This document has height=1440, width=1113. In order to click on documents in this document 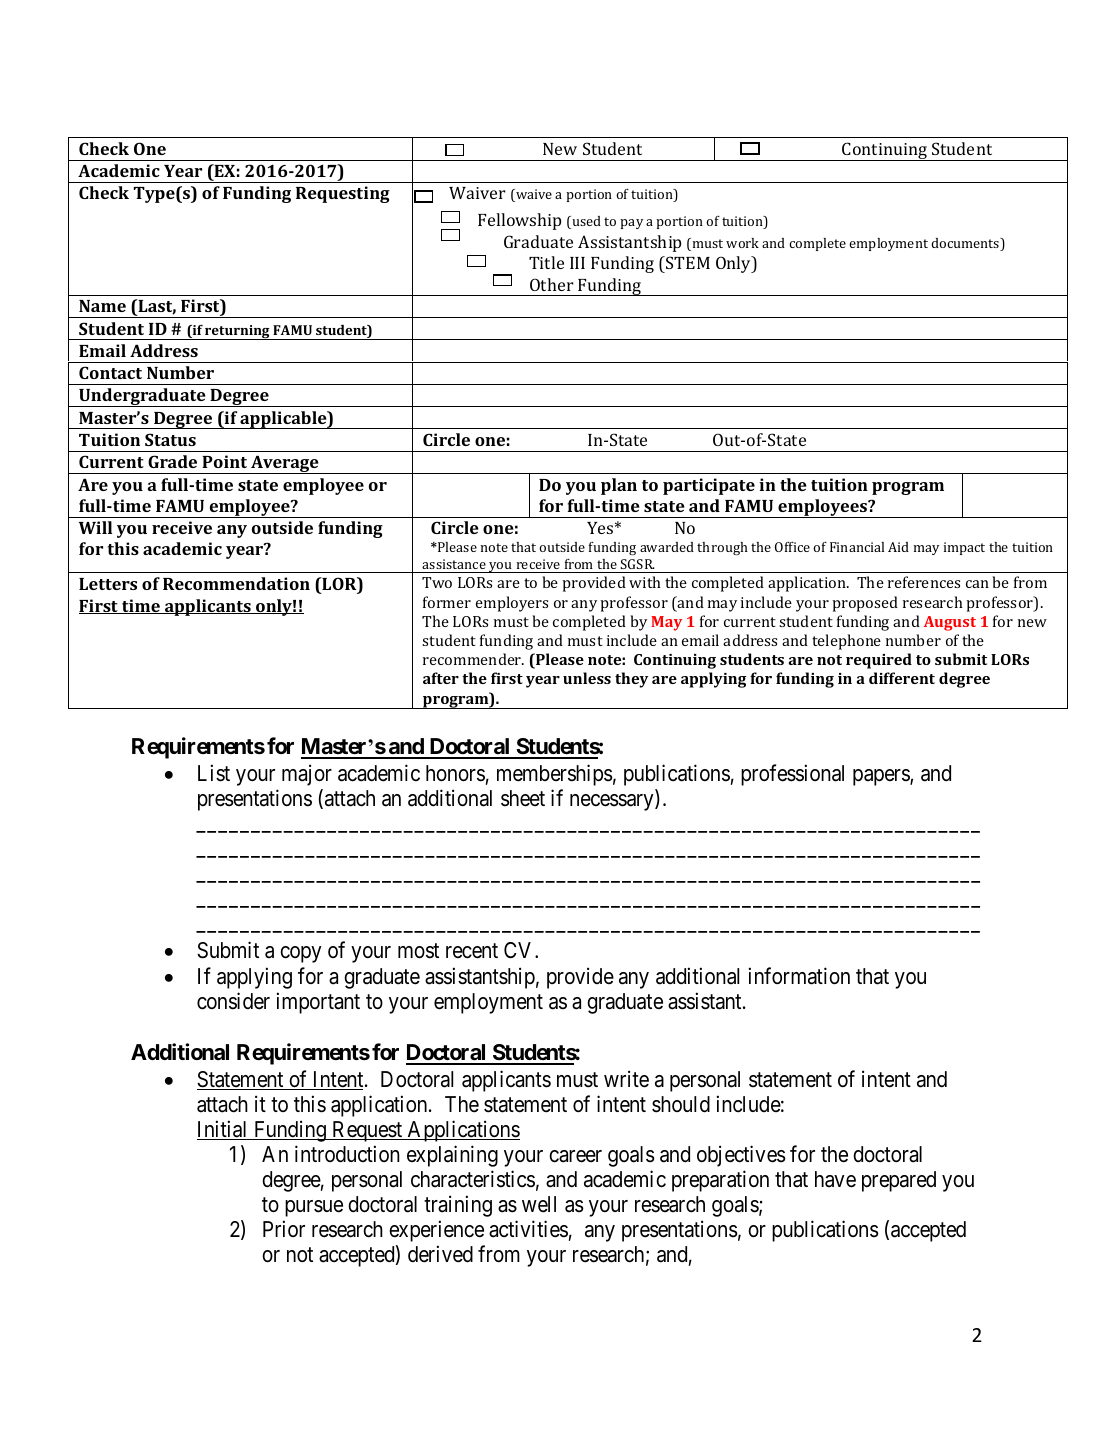, I will do `click(966, 244)`.
